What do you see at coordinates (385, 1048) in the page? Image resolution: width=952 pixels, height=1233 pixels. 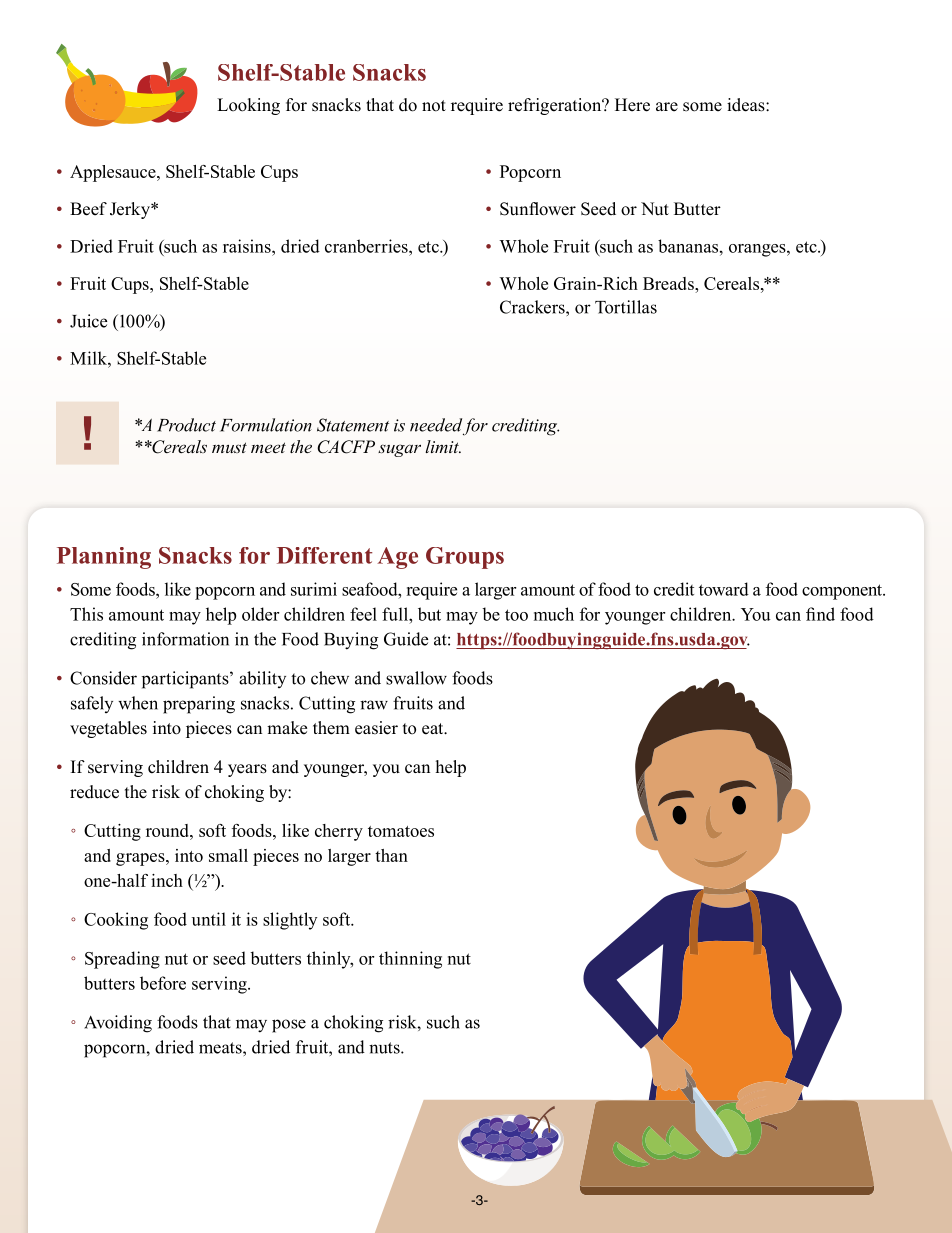 I see `nuts` at bounding box center [385, 1048].
